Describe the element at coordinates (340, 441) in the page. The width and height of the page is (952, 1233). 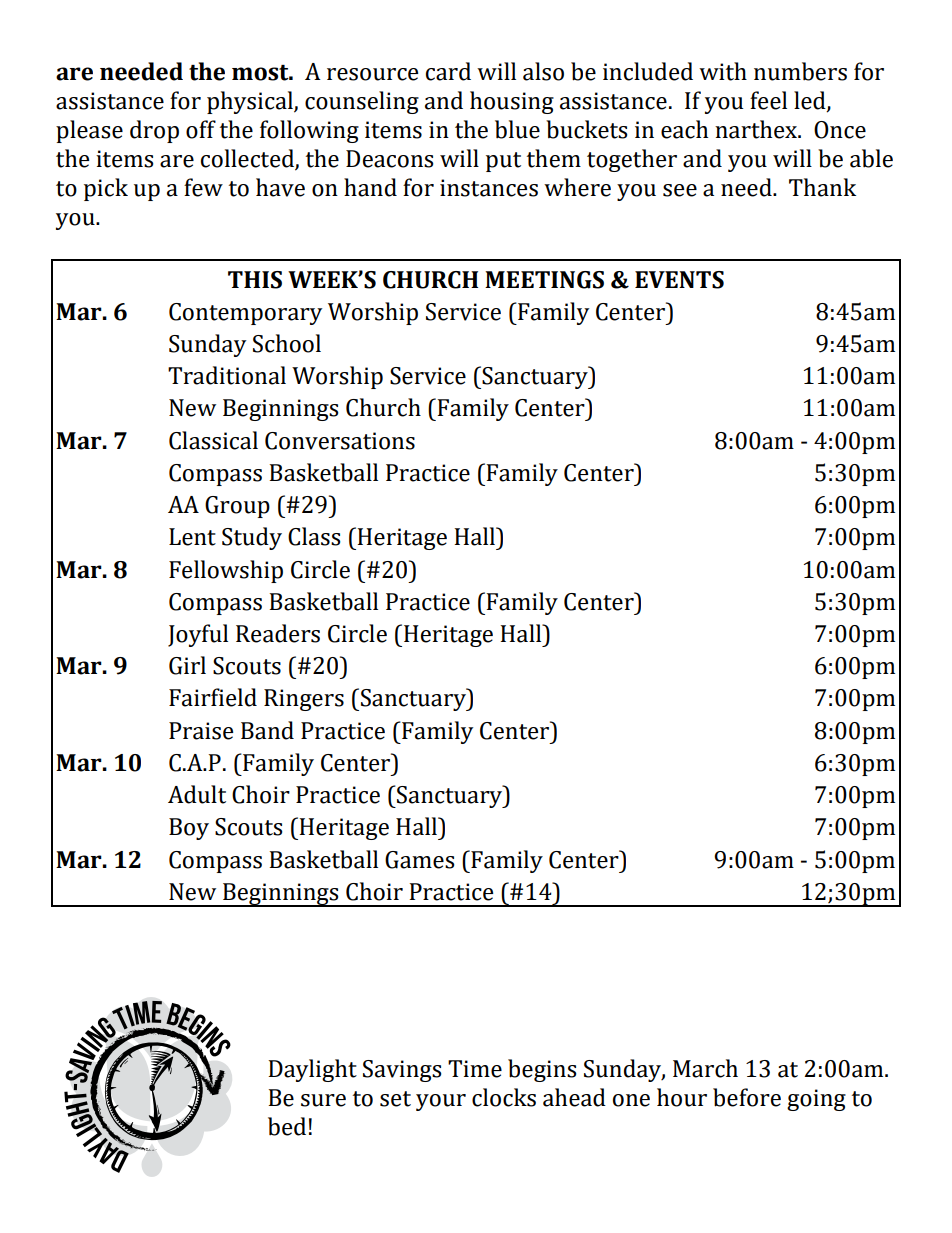
I see `Conversations` at that location.
